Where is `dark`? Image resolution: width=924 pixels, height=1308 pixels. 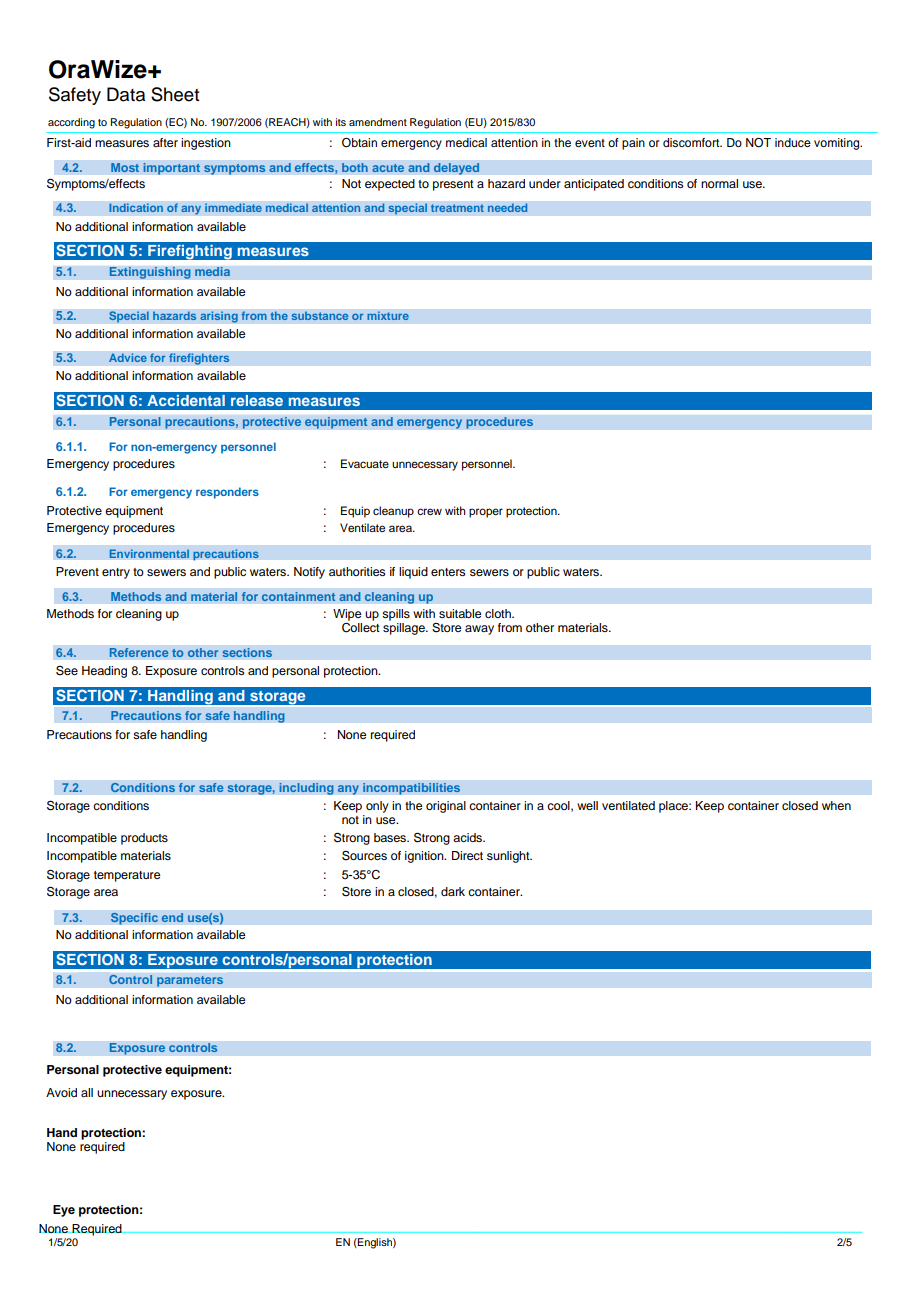 dark is located at coordinates (453, 891).
